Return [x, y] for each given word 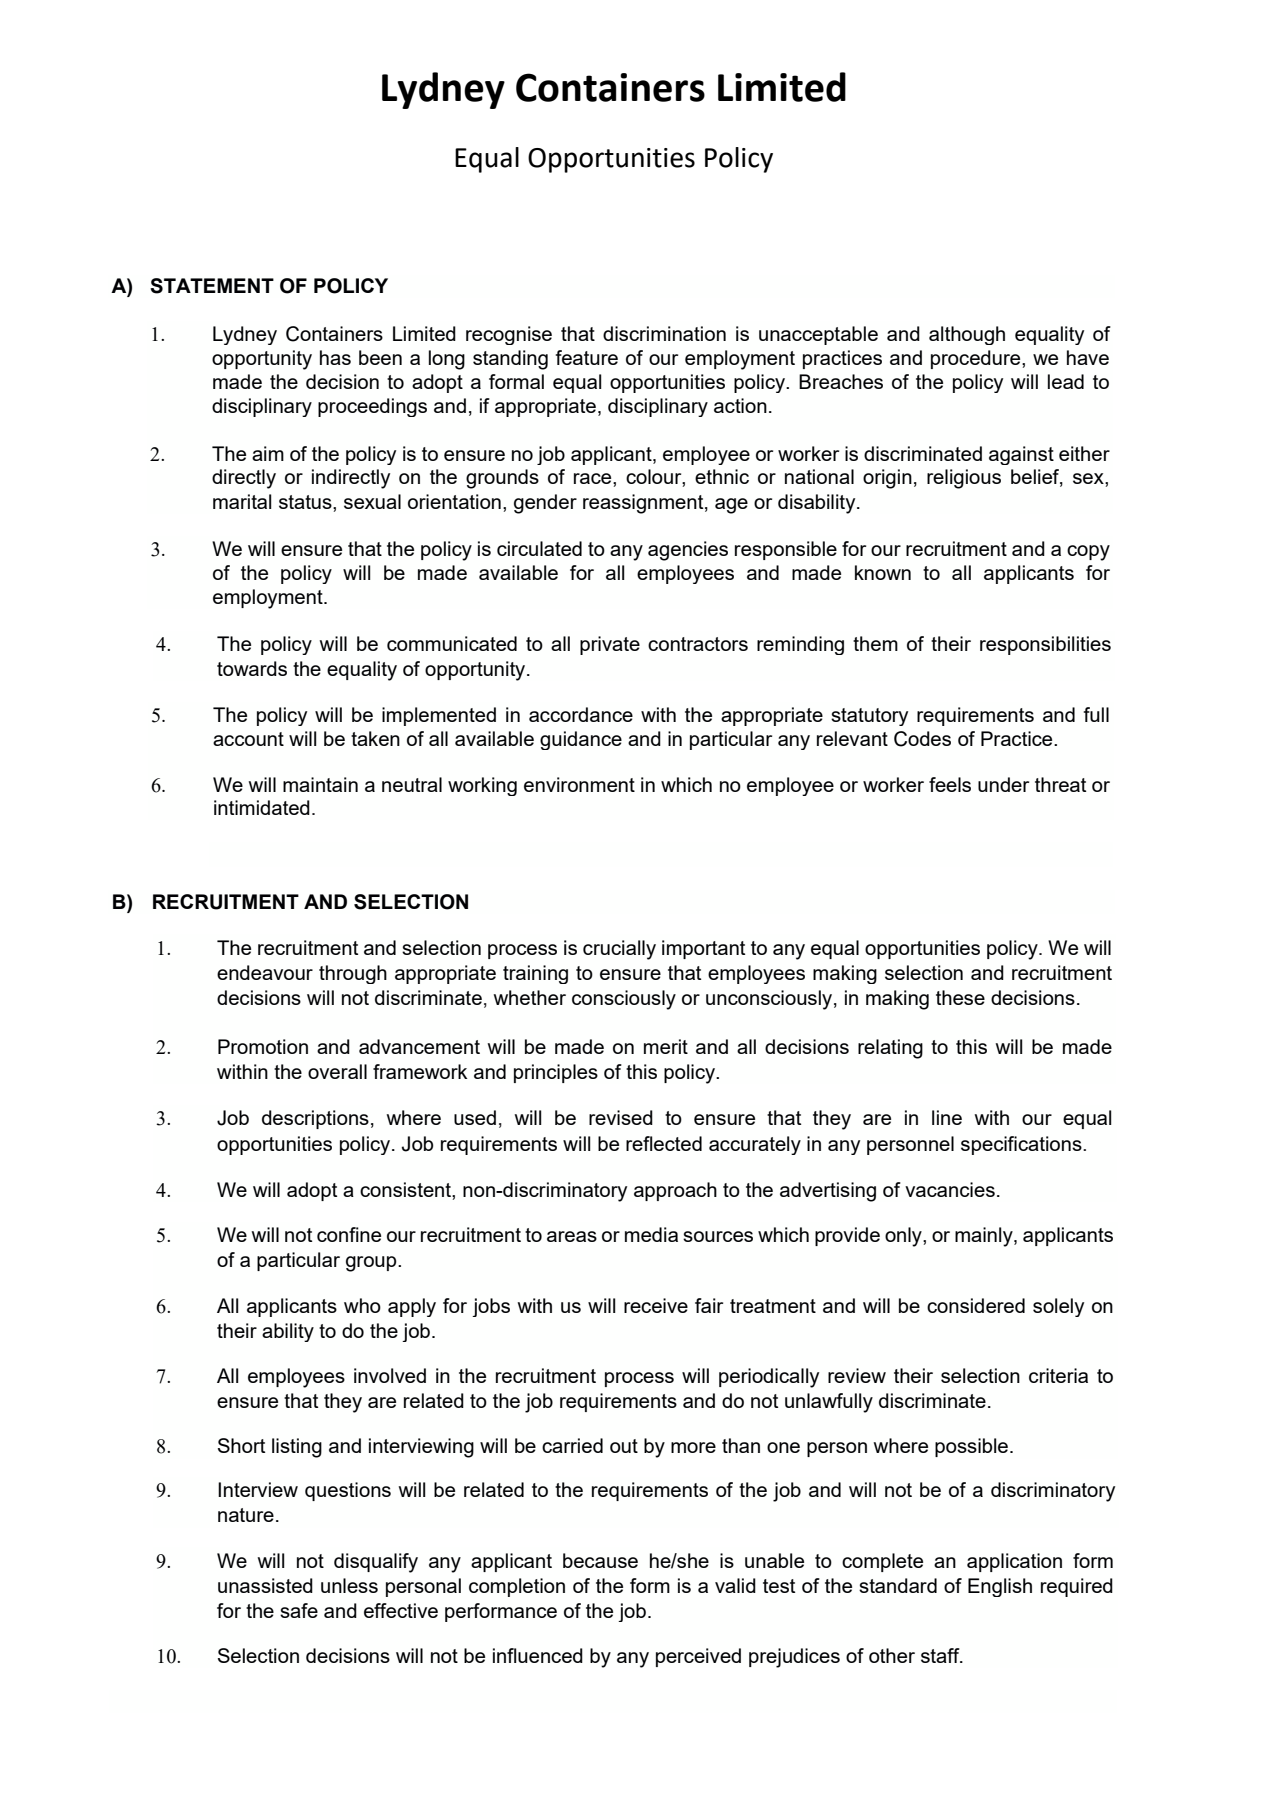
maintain [320, 784]
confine [349, 1234]
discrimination [664, 333]
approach [675, 1191]
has [335, 357]
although [967, 335]
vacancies [950, 1189]
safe [299, 1610]
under [1003, 784]
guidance [581, 740]
